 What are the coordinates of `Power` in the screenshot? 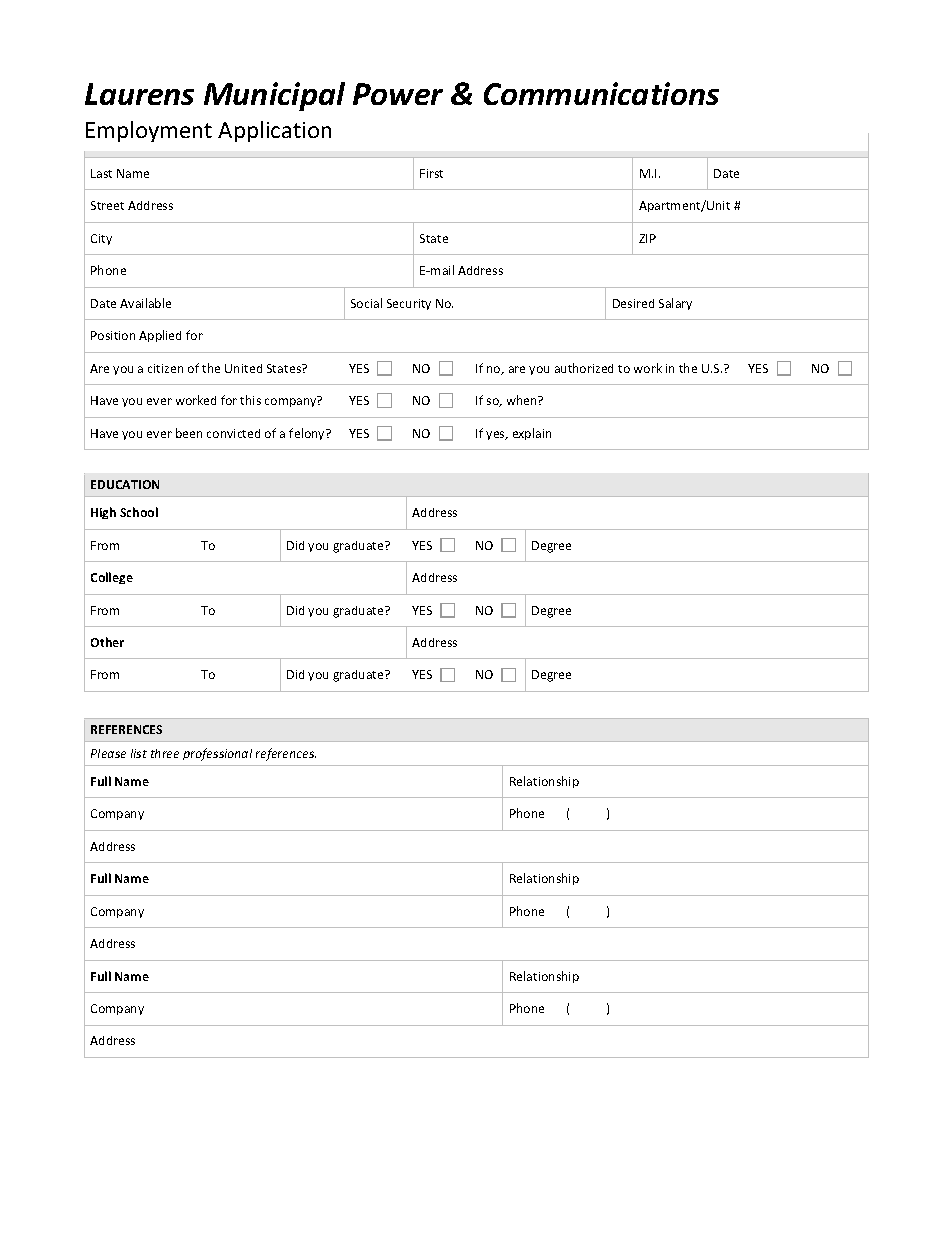 It's located at (398, 94).
